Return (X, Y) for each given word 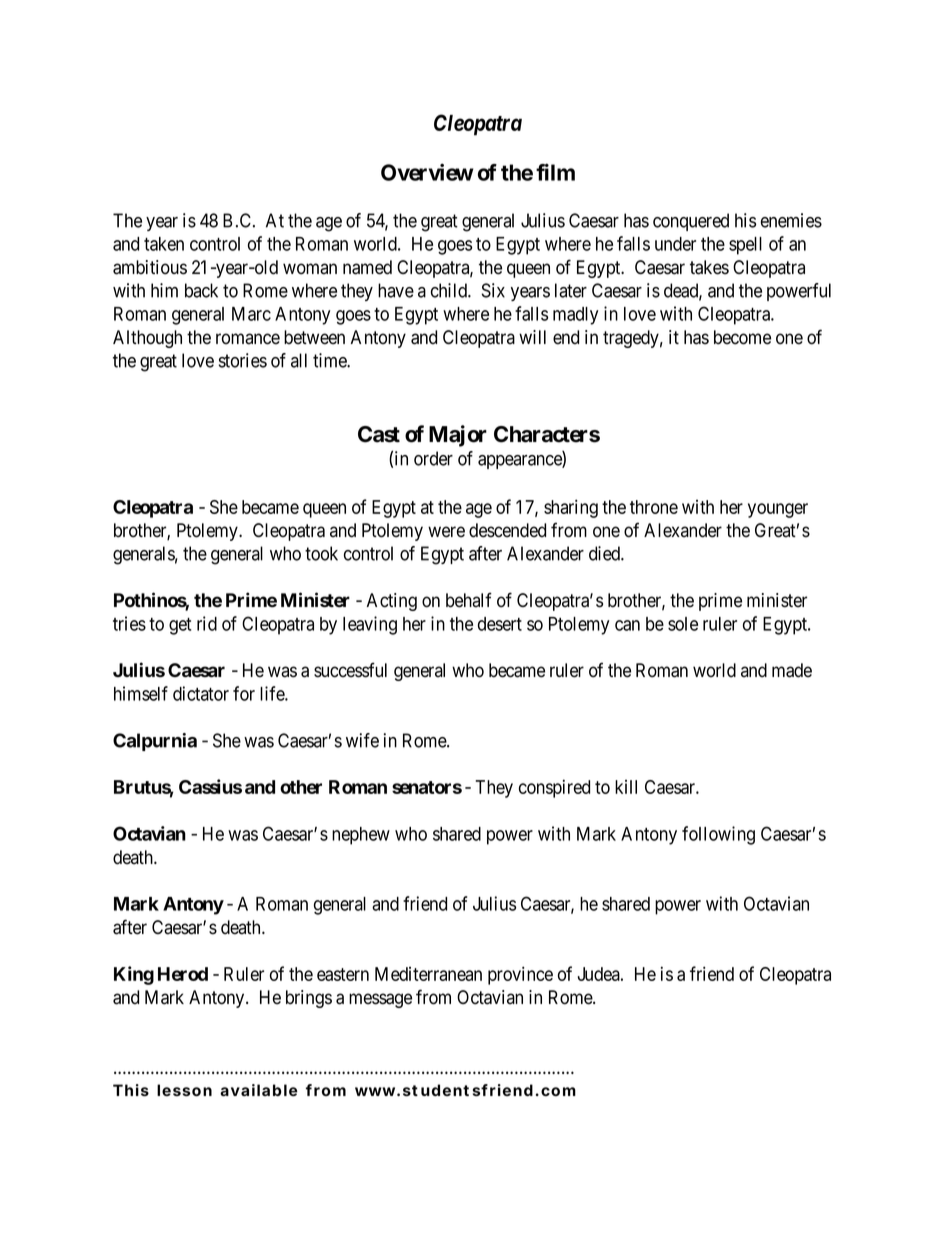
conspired (554, 788)
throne (654, 507)
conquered (691, 222)
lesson (184, 1090)
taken (164, 244)
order (433, 458)
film (555, 172)
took (321, 553)
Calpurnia (155, 742)
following (718, 835)
